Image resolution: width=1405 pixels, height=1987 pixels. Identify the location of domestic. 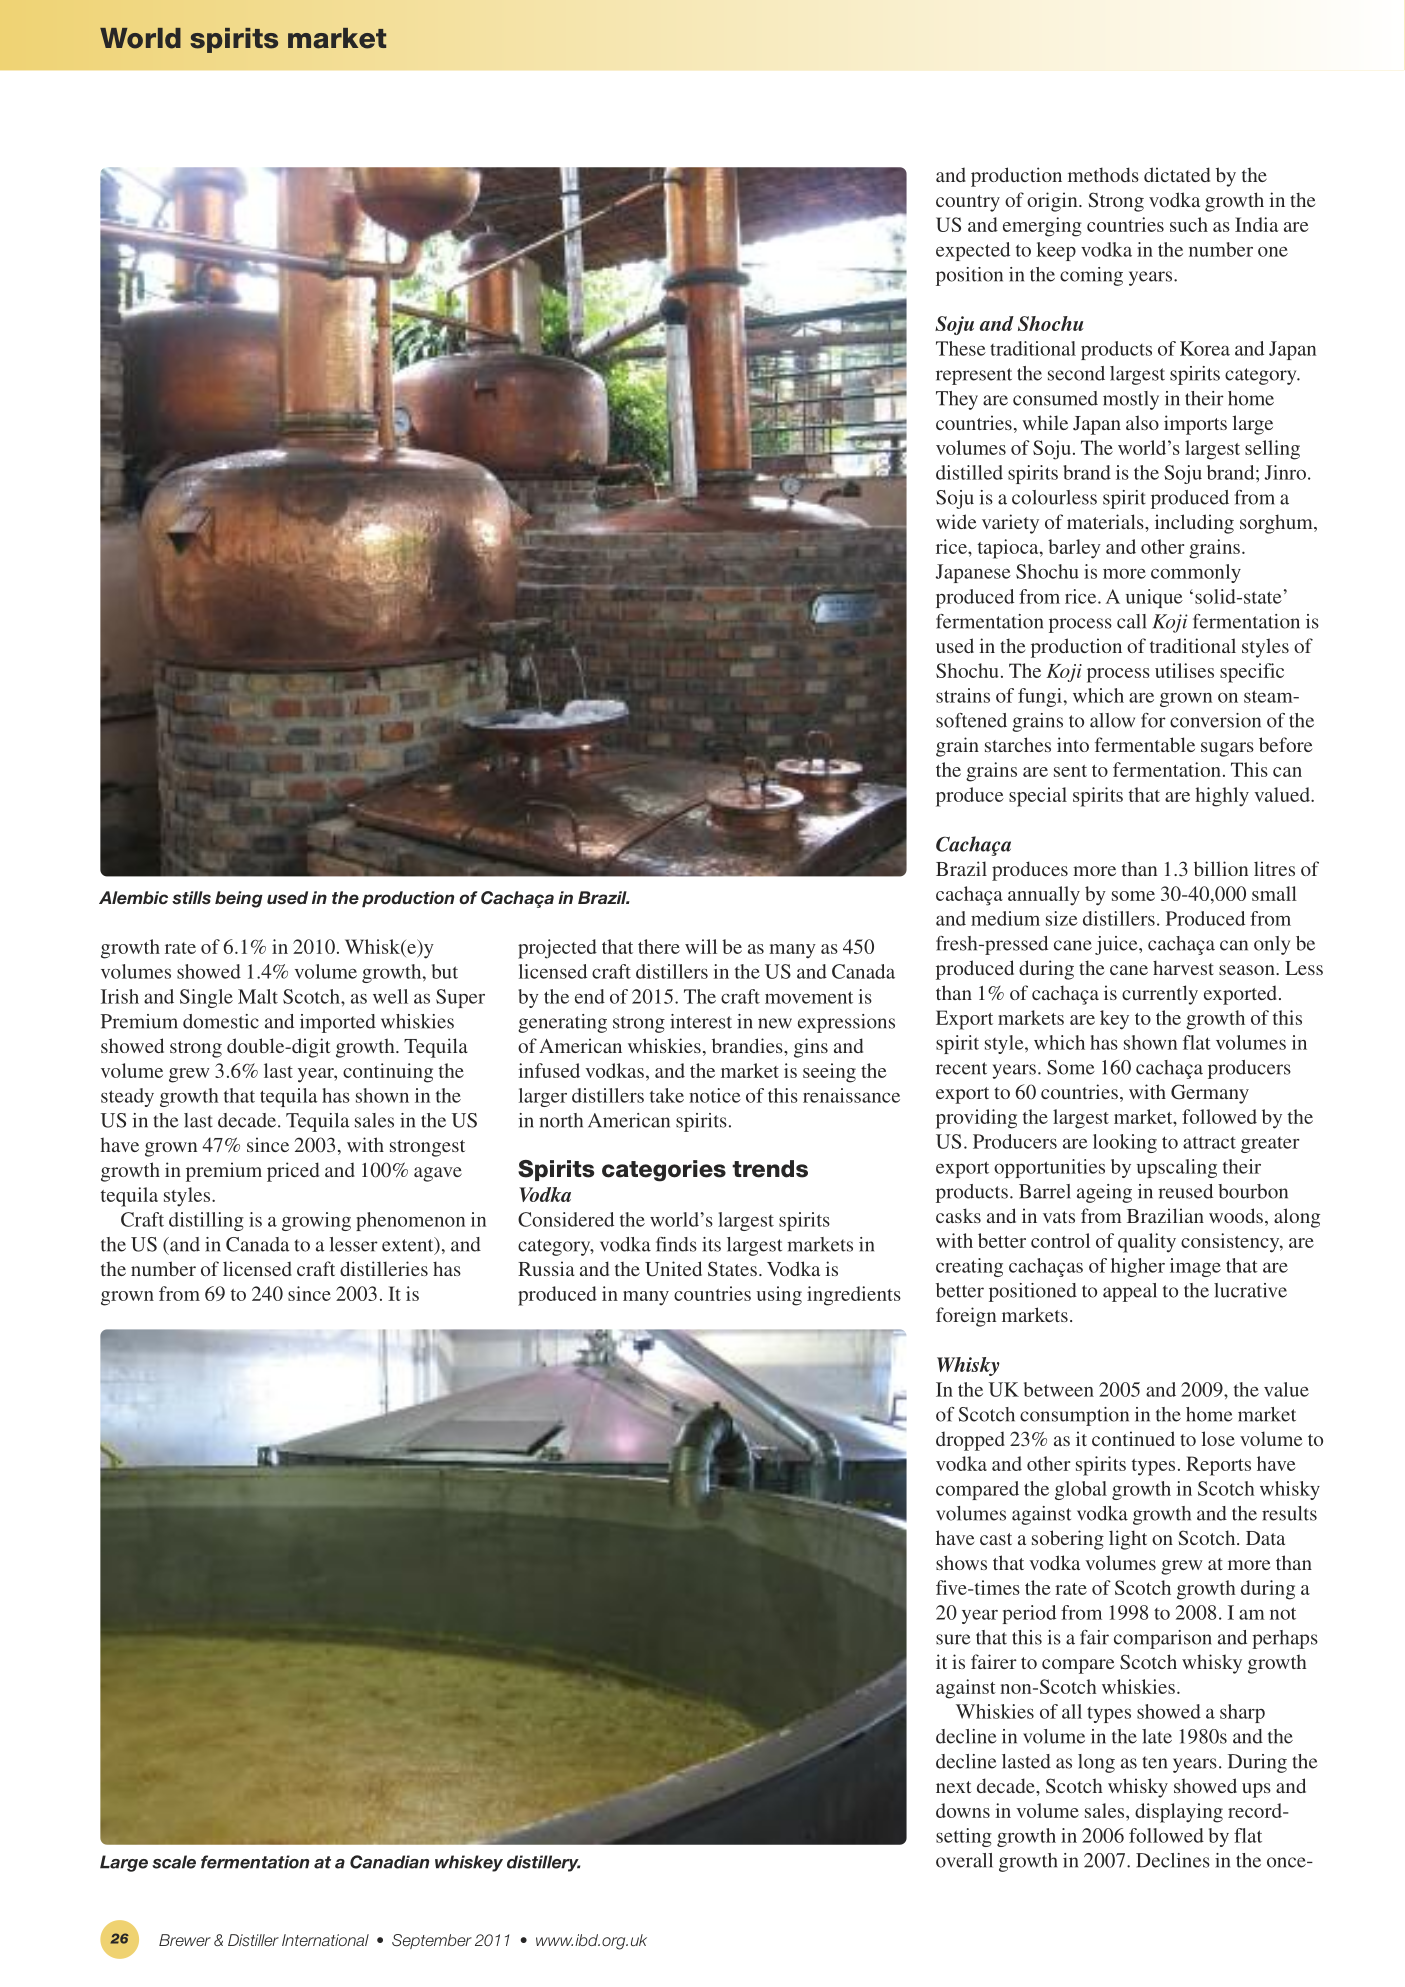
(221, 1021).
